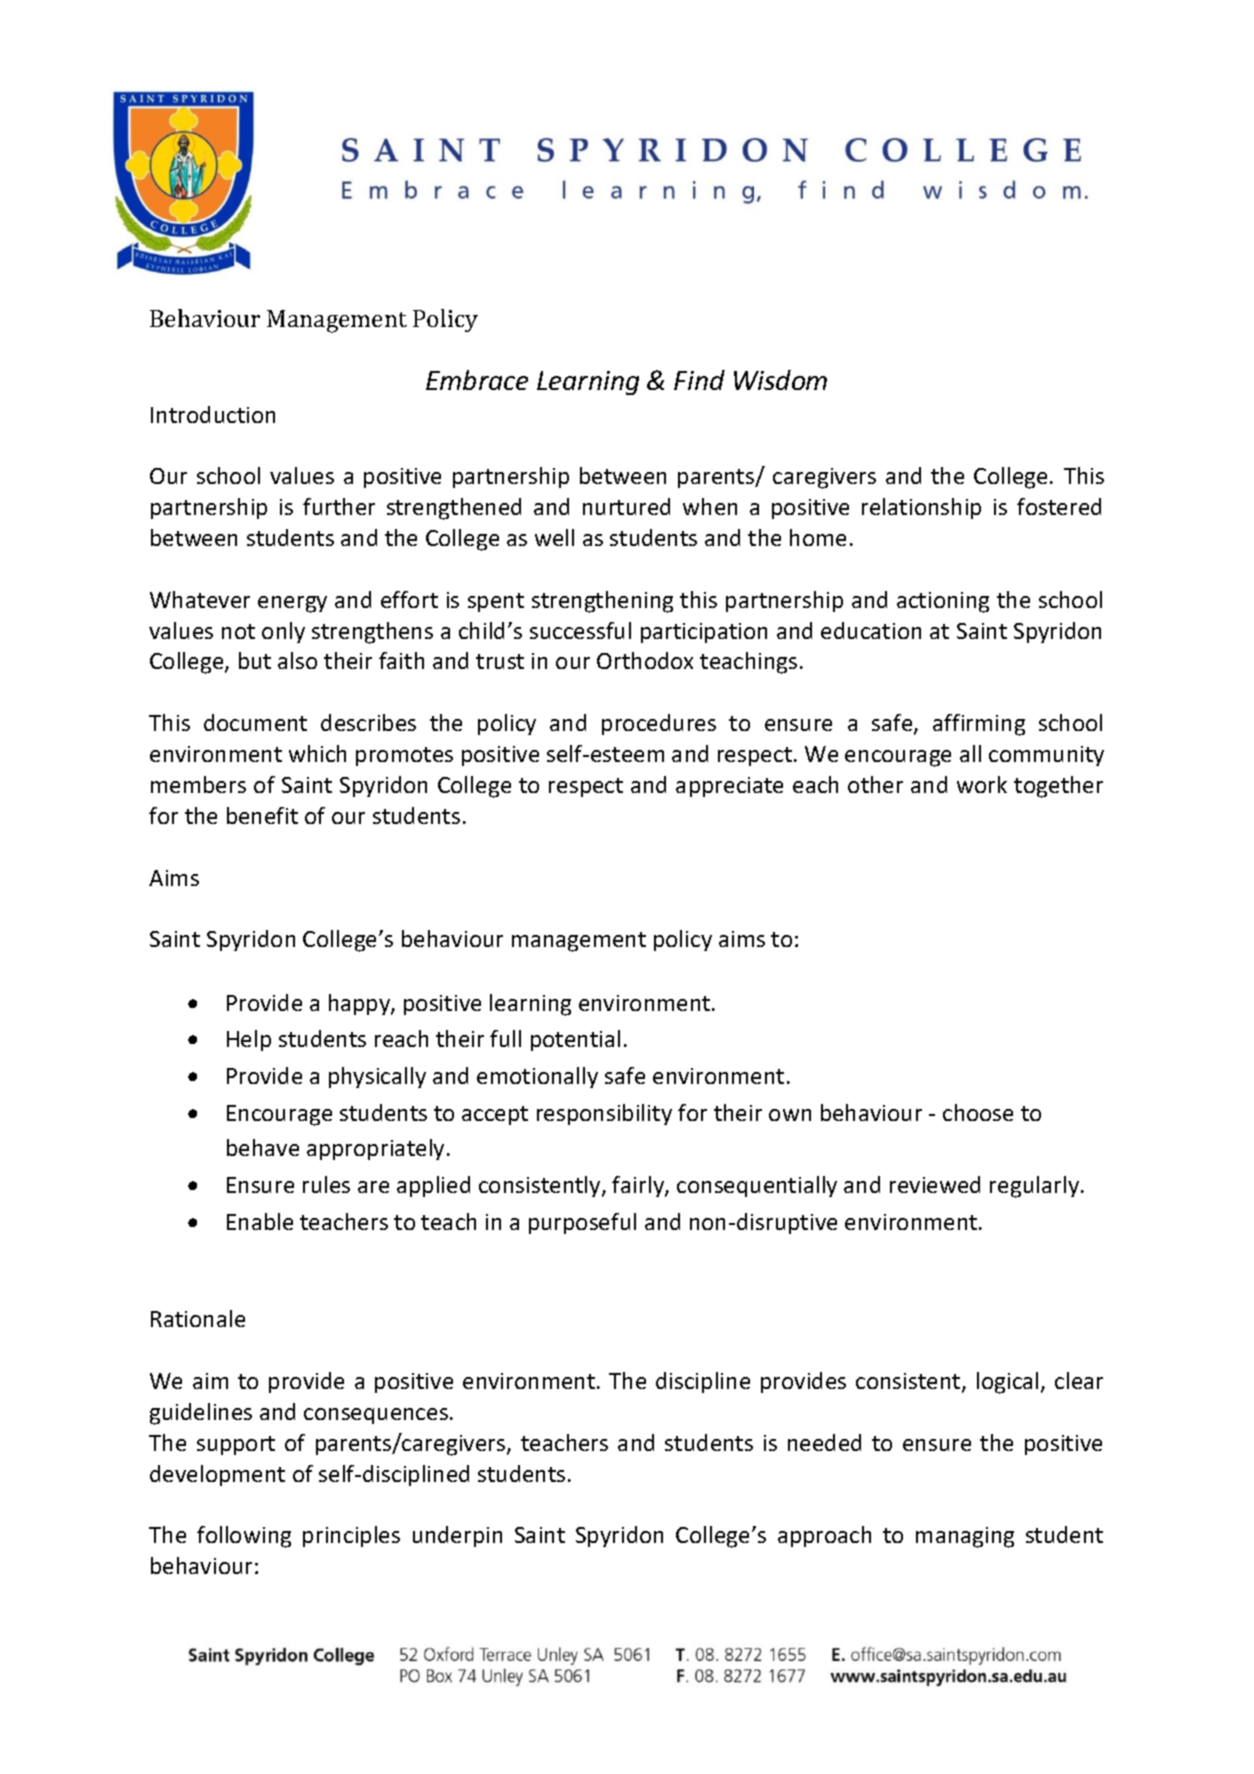 This screenshot has width=1254, height=1774. Describe the element at coordinates (979, 725) in the screenshot. I see `affirming` at that location.
